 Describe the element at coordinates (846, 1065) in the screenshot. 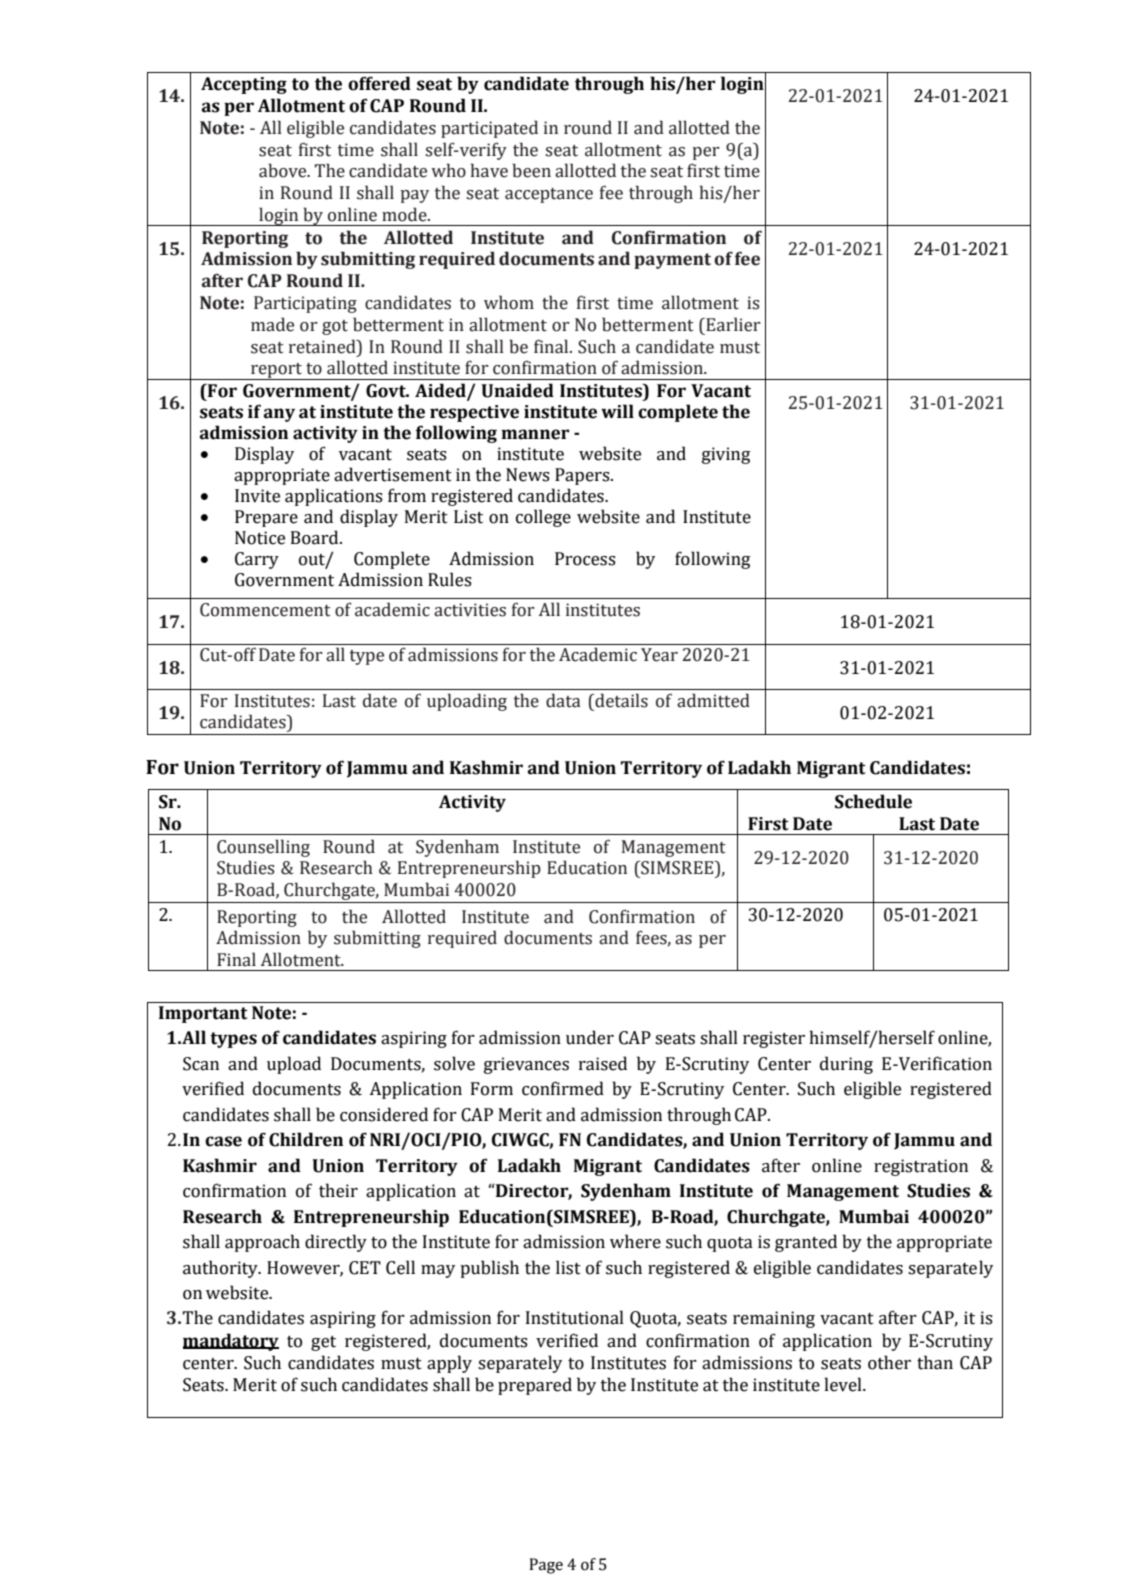

I see `during` at that location.
